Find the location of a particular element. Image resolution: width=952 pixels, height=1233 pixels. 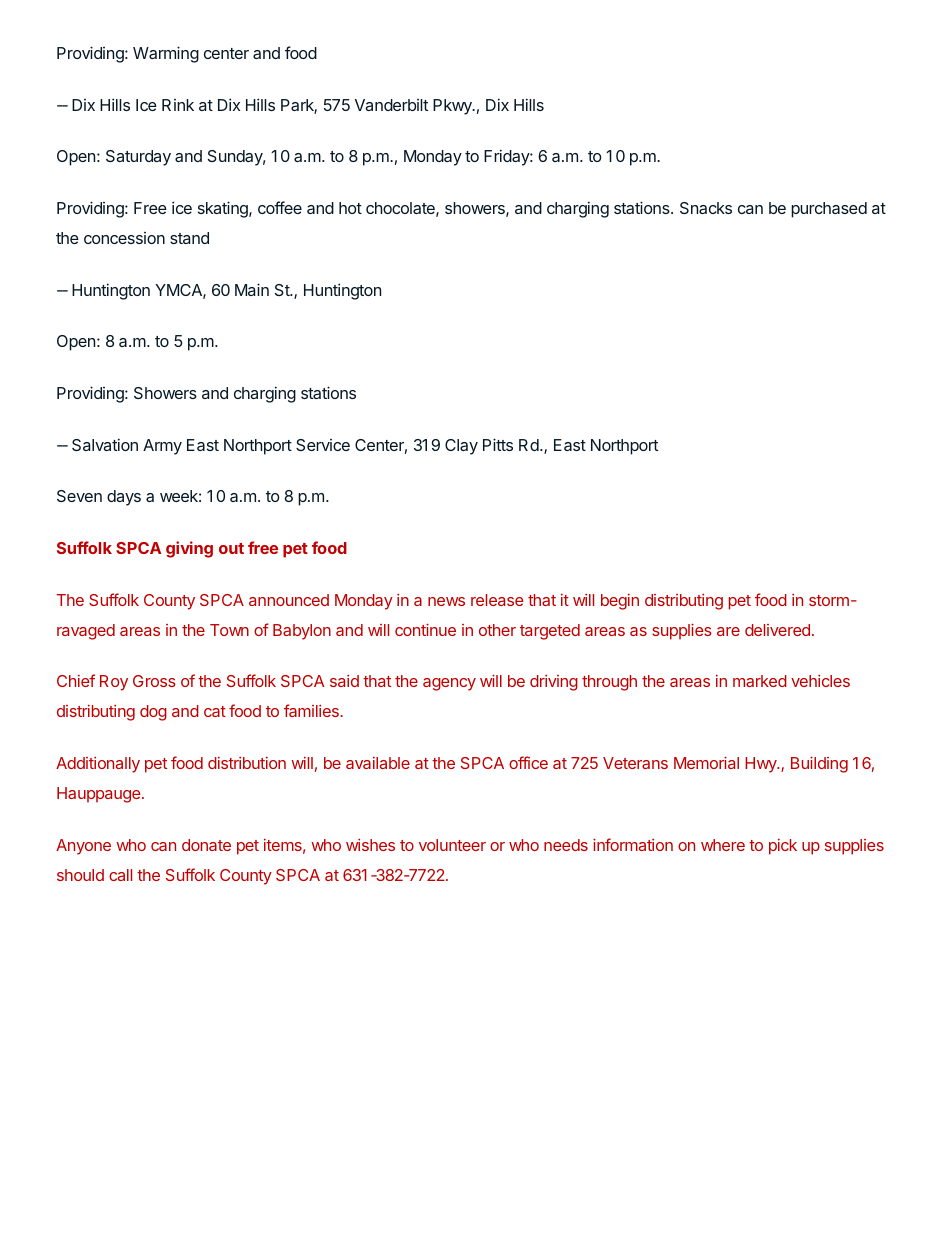

donate is located at coordinates (206, 845).
